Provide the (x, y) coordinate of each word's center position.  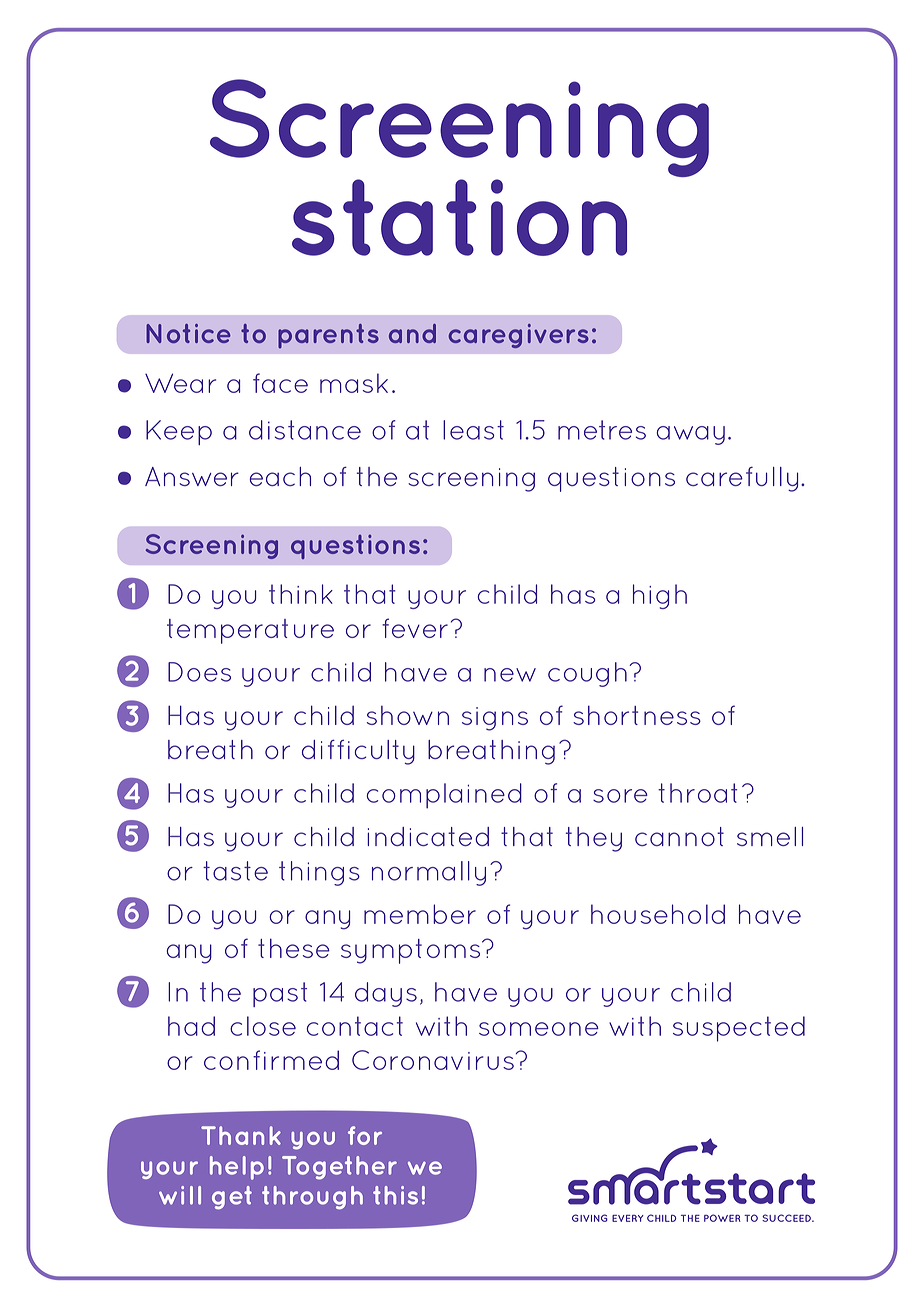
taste (235, 871)
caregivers (519, 336)
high (660, 596)
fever (415, 628)
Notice (188, 333)
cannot (679, 836)
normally (429, 873)
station (459, 217)
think (301, 594)
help (237, 1168)
